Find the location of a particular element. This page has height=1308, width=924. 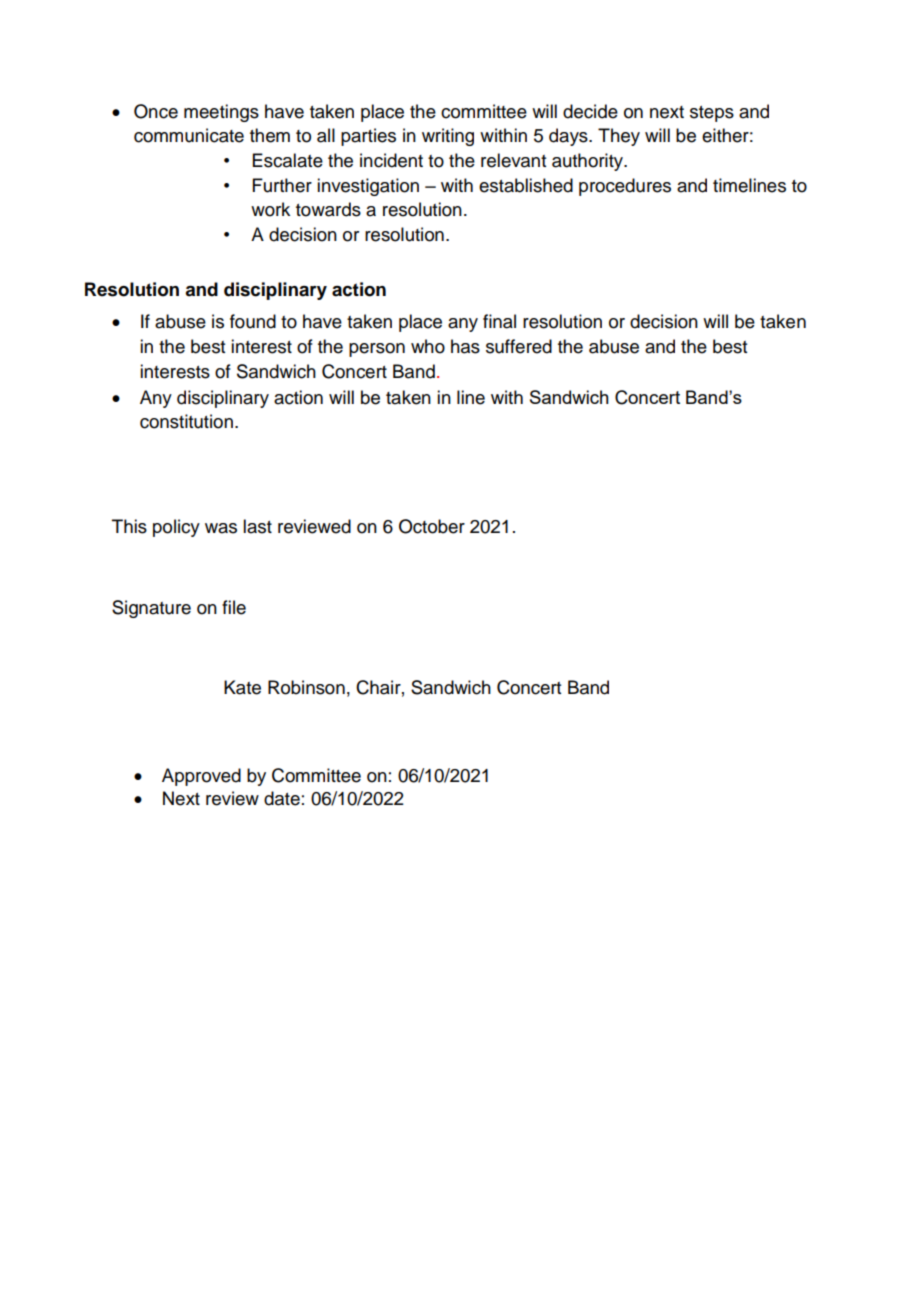

date is located at coordinates (282, 798).
